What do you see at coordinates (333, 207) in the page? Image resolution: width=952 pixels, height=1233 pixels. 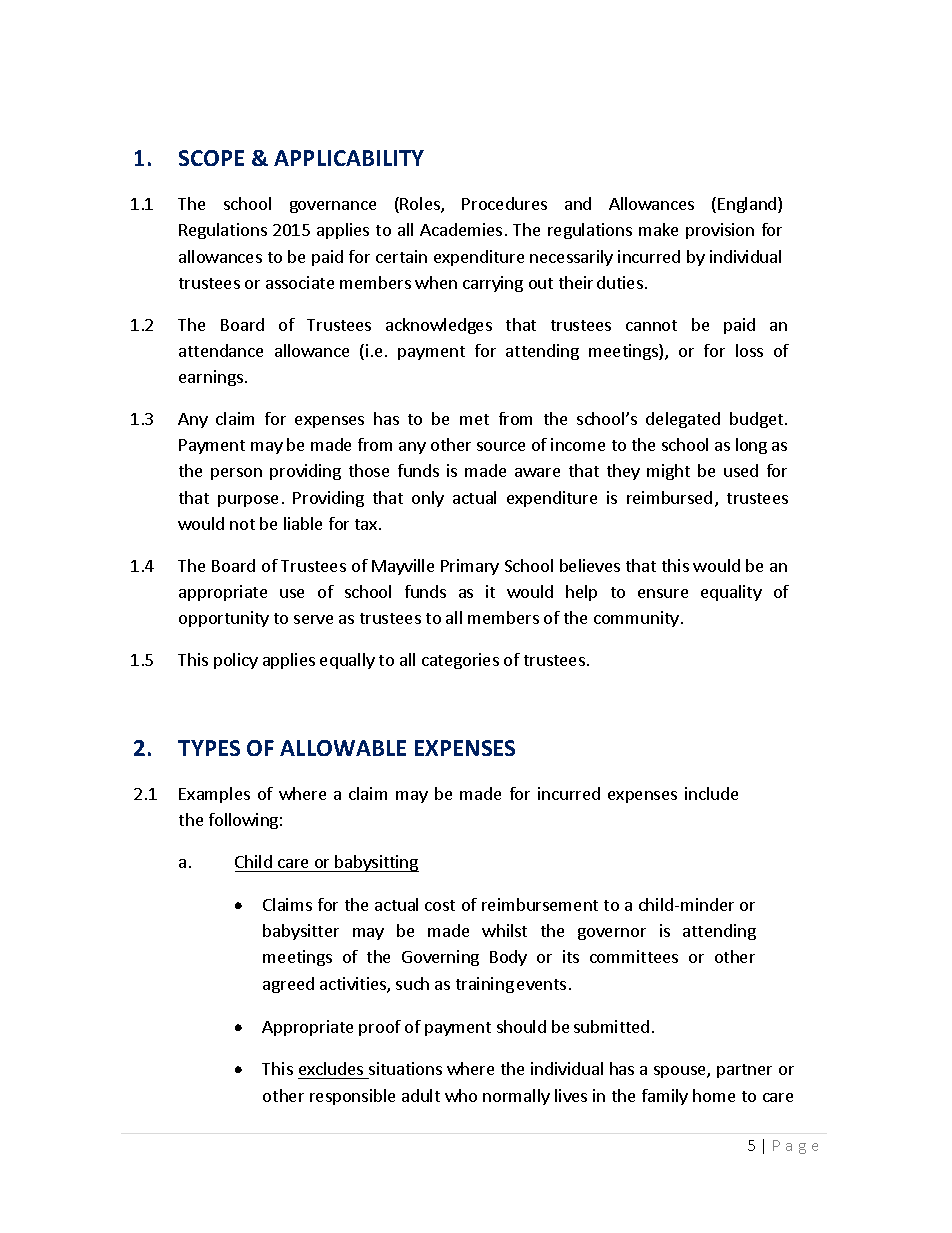 I see `governance` at bounding box center [333, 207].
